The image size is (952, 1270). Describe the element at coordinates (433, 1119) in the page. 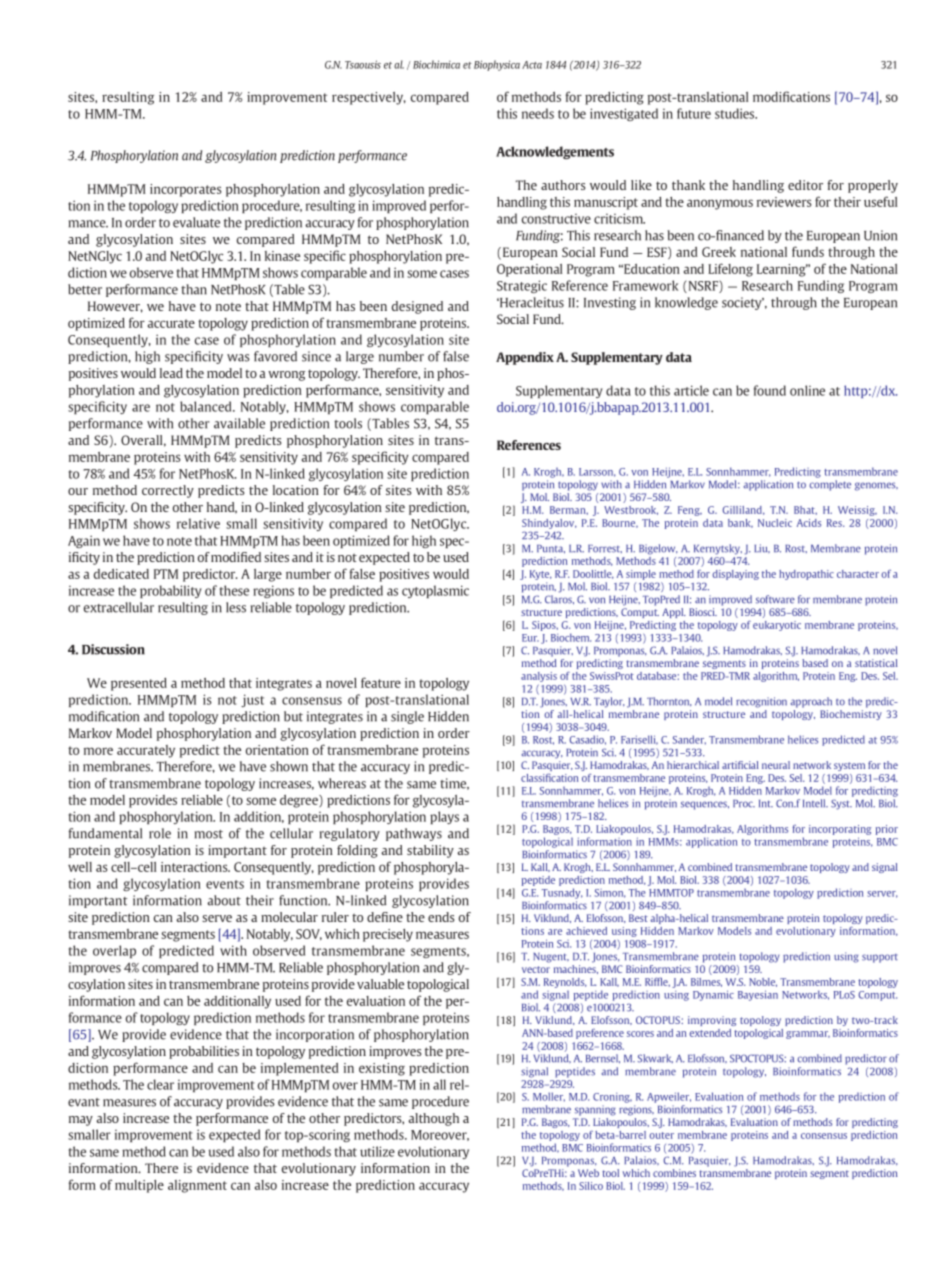

I see `although` at that location.
